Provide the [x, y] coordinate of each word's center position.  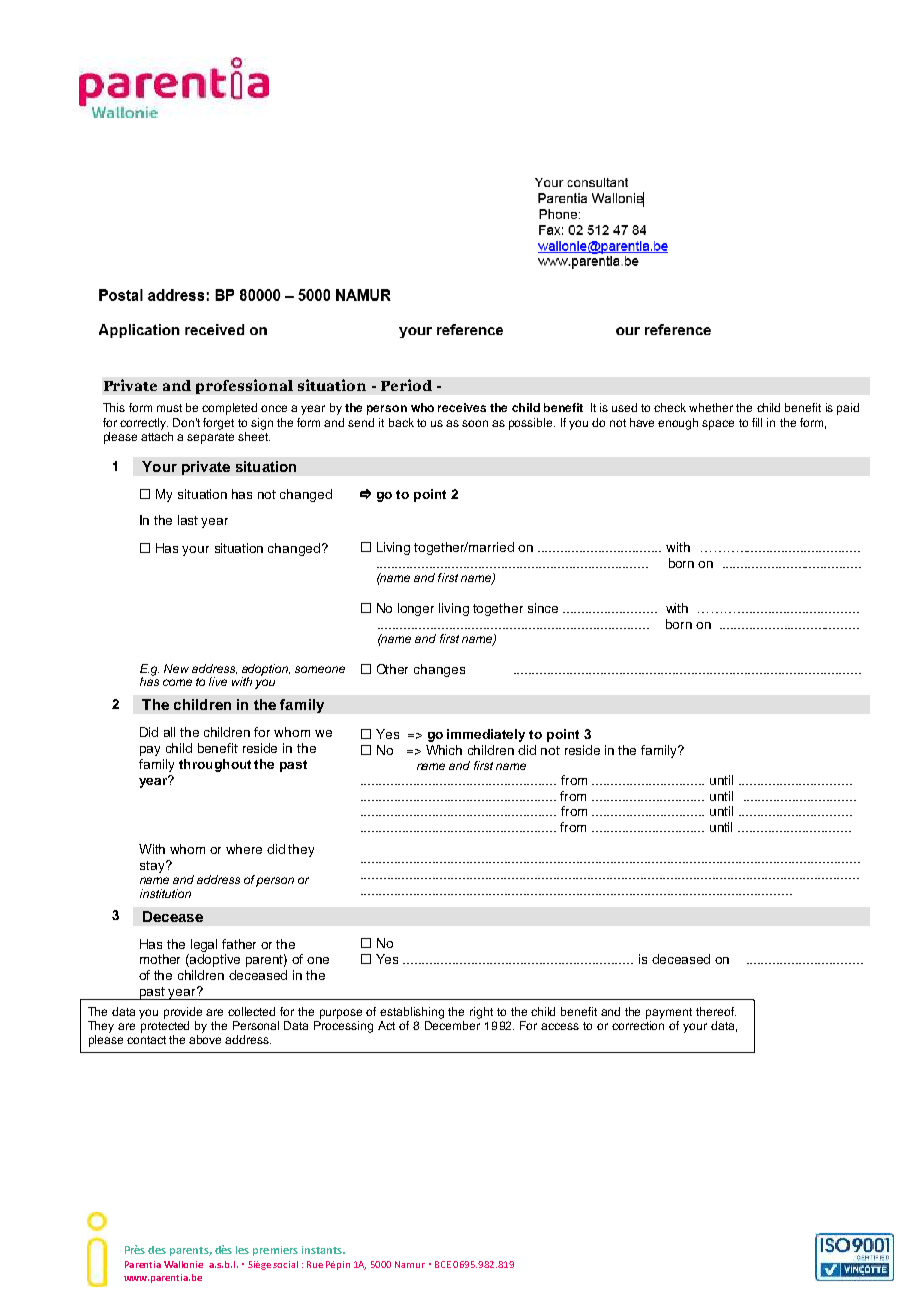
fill [757, 422]
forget [218, 424]
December [452, 1025]
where [244, 849]
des [157, 1250]
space [718, 425]
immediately [486, 735]
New [176, 668]
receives [462, 407]
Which [444, 750]
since [543, 608]
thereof [716, 1011]
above [205, 1039]
